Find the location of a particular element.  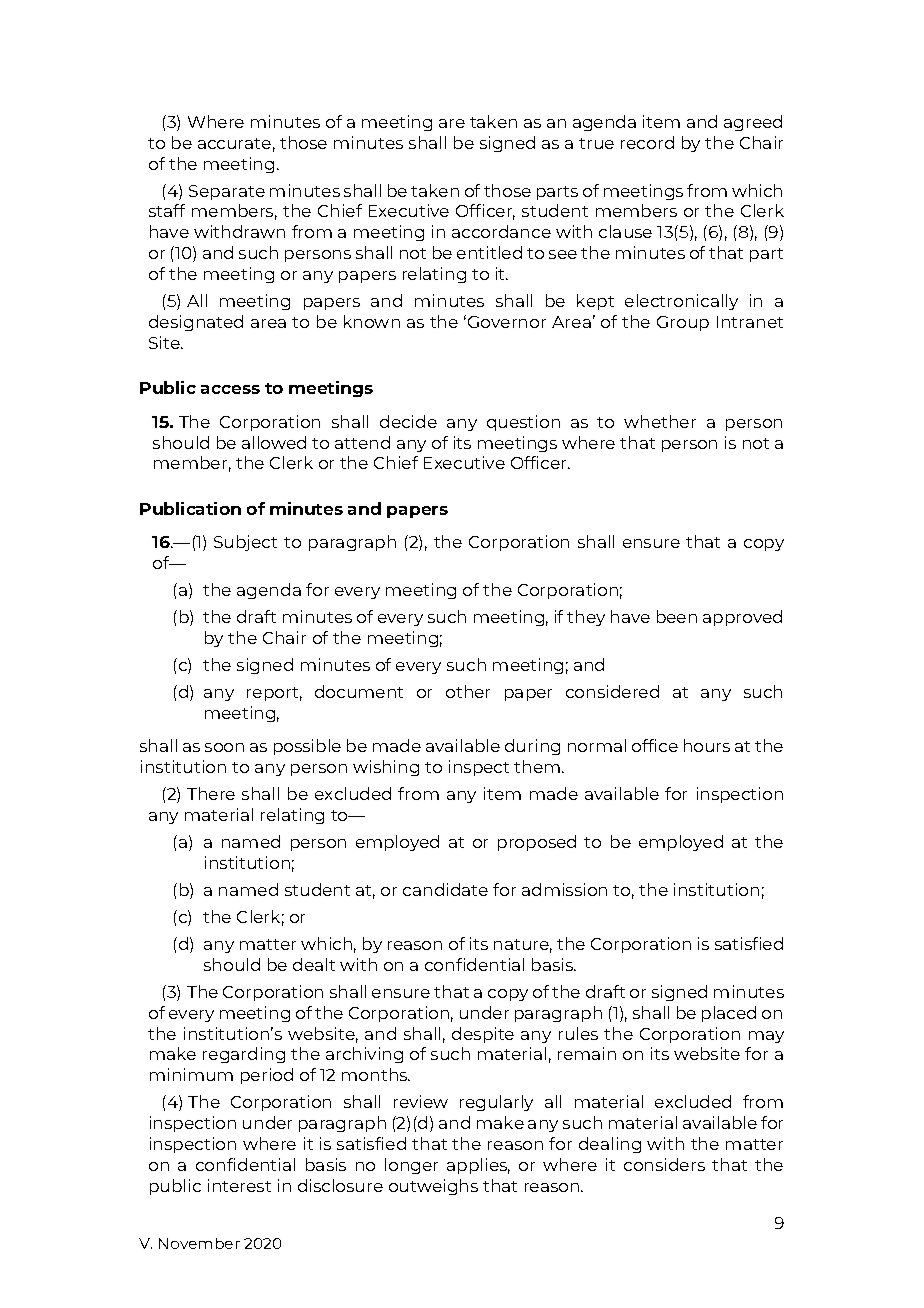

outweighs is located at coordinates (433, 1187).
